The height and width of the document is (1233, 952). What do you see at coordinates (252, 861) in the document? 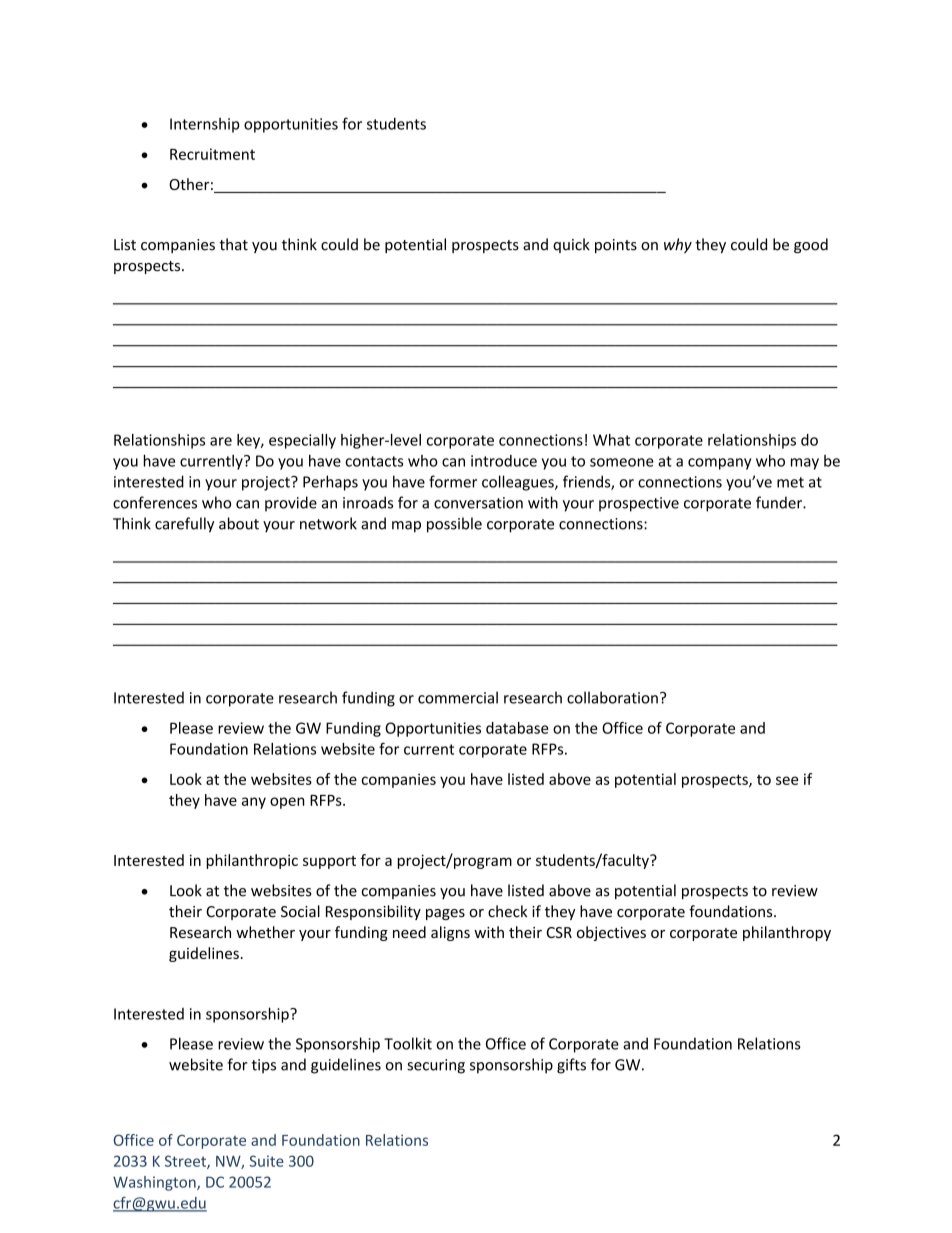
I see `philanthropic` at bounding box center [252, 861].
